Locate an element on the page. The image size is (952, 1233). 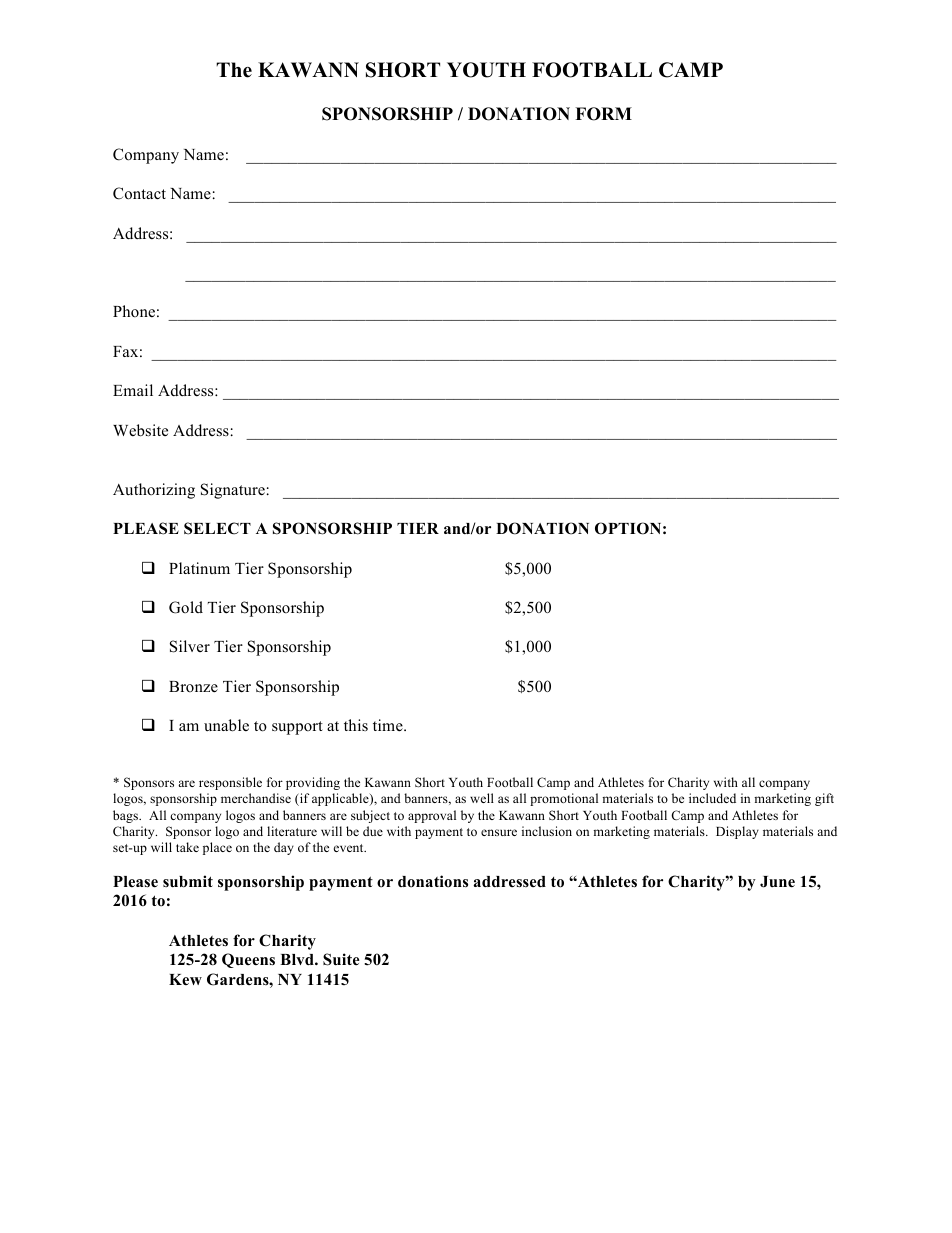
included is located at coordinates (712, 798).
